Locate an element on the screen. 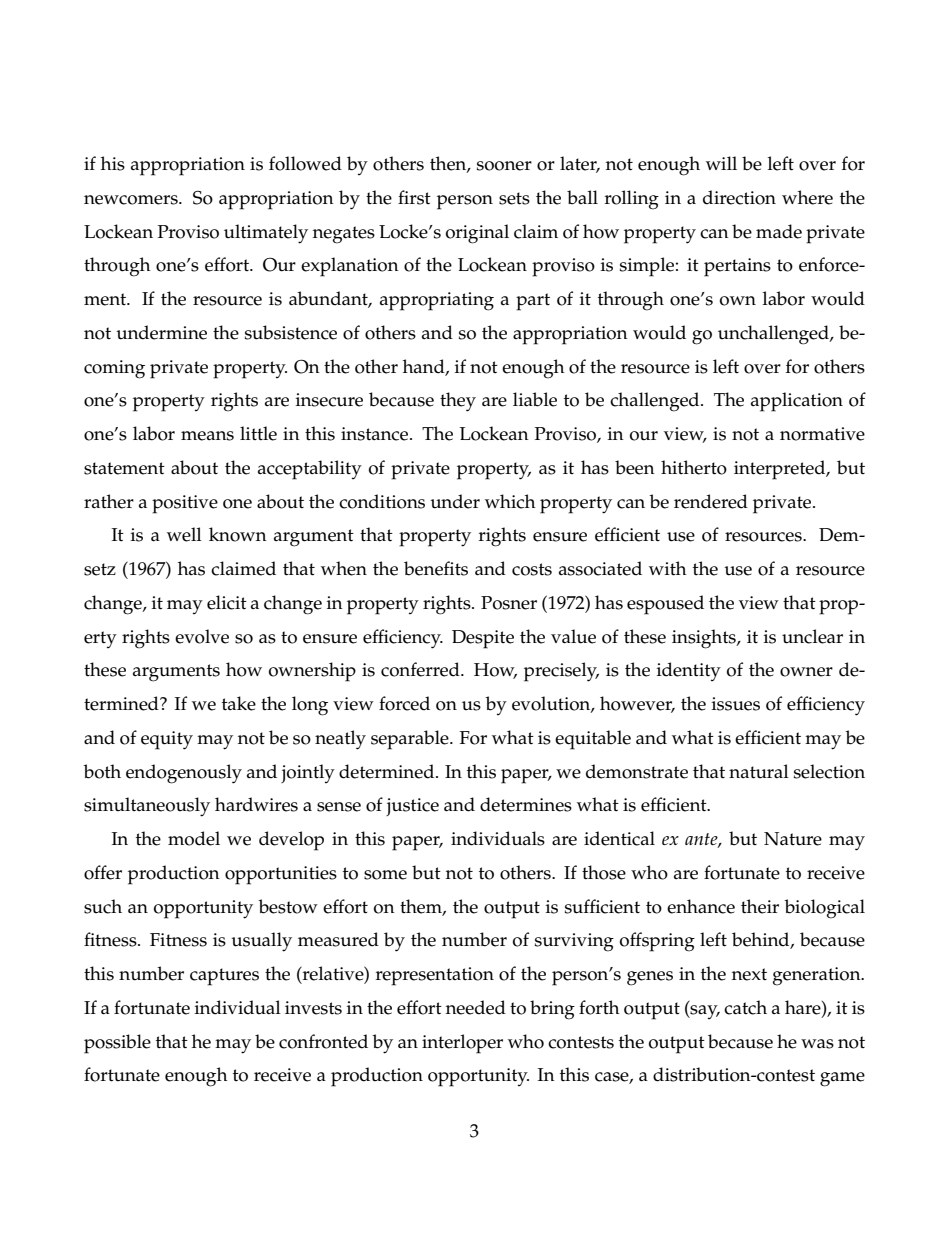  direction is located at coordinates (739, 197).
